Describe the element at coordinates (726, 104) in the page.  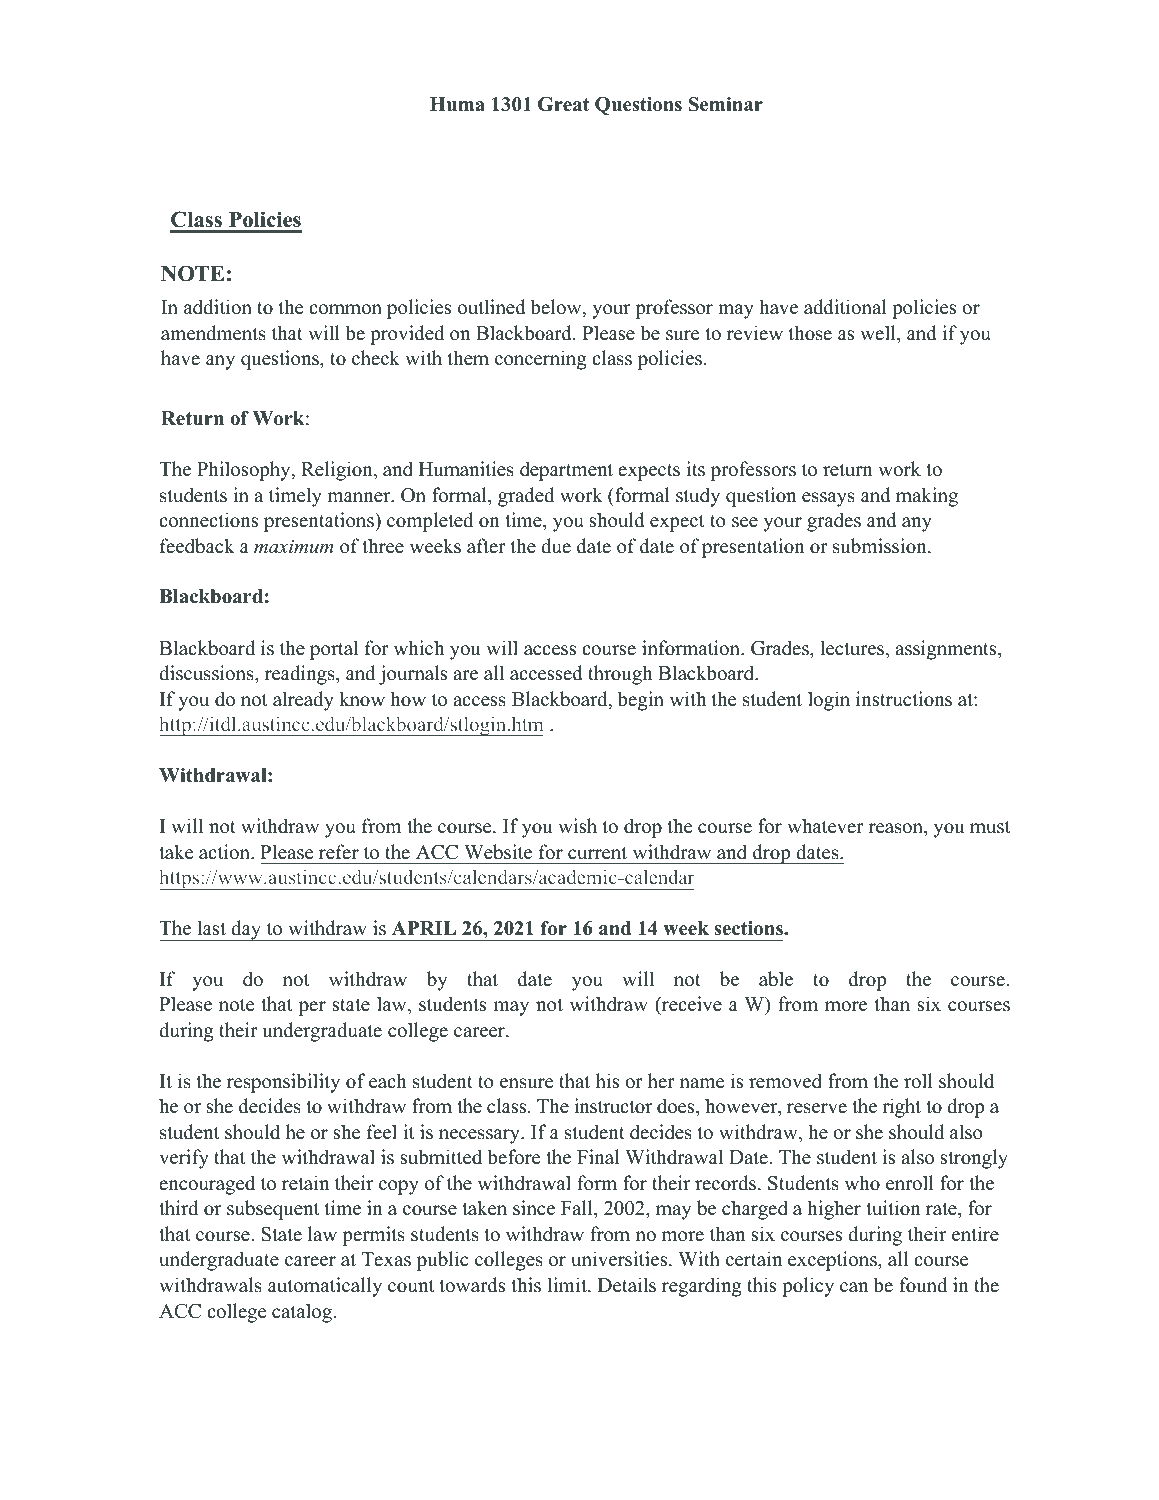
I see `Seminar` at that location.
